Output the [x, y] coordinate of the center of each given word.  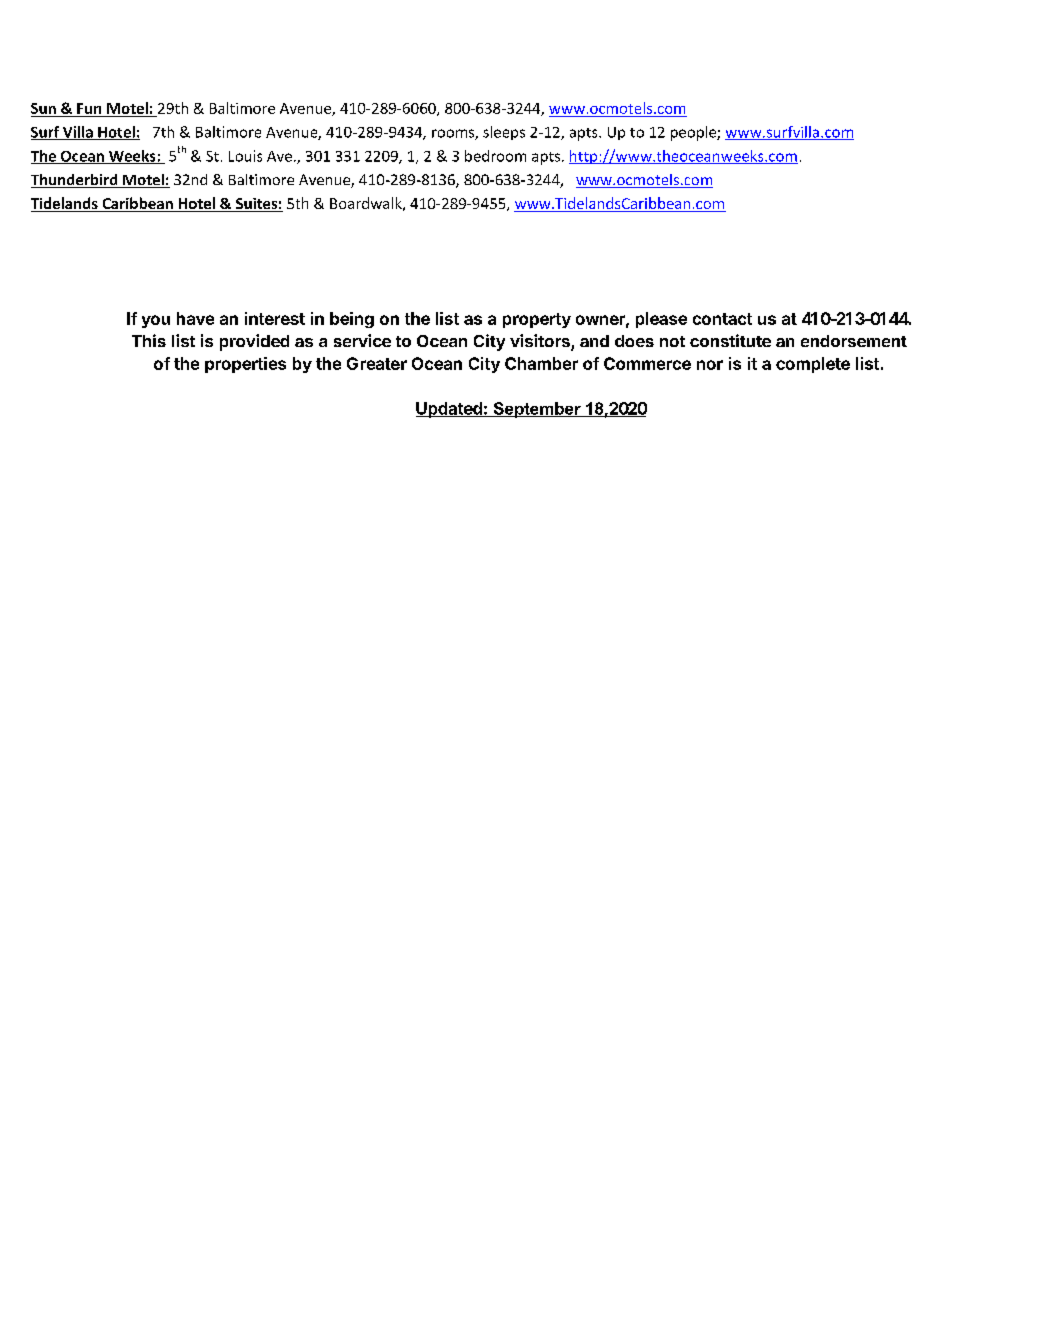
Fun [89, 108]
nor [710, 365]
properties [245, 365]
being [352, 320]
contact [722, 319]
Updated [450, 410]
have [195, 318]
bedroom [495, 156]
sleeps [504, 133]
